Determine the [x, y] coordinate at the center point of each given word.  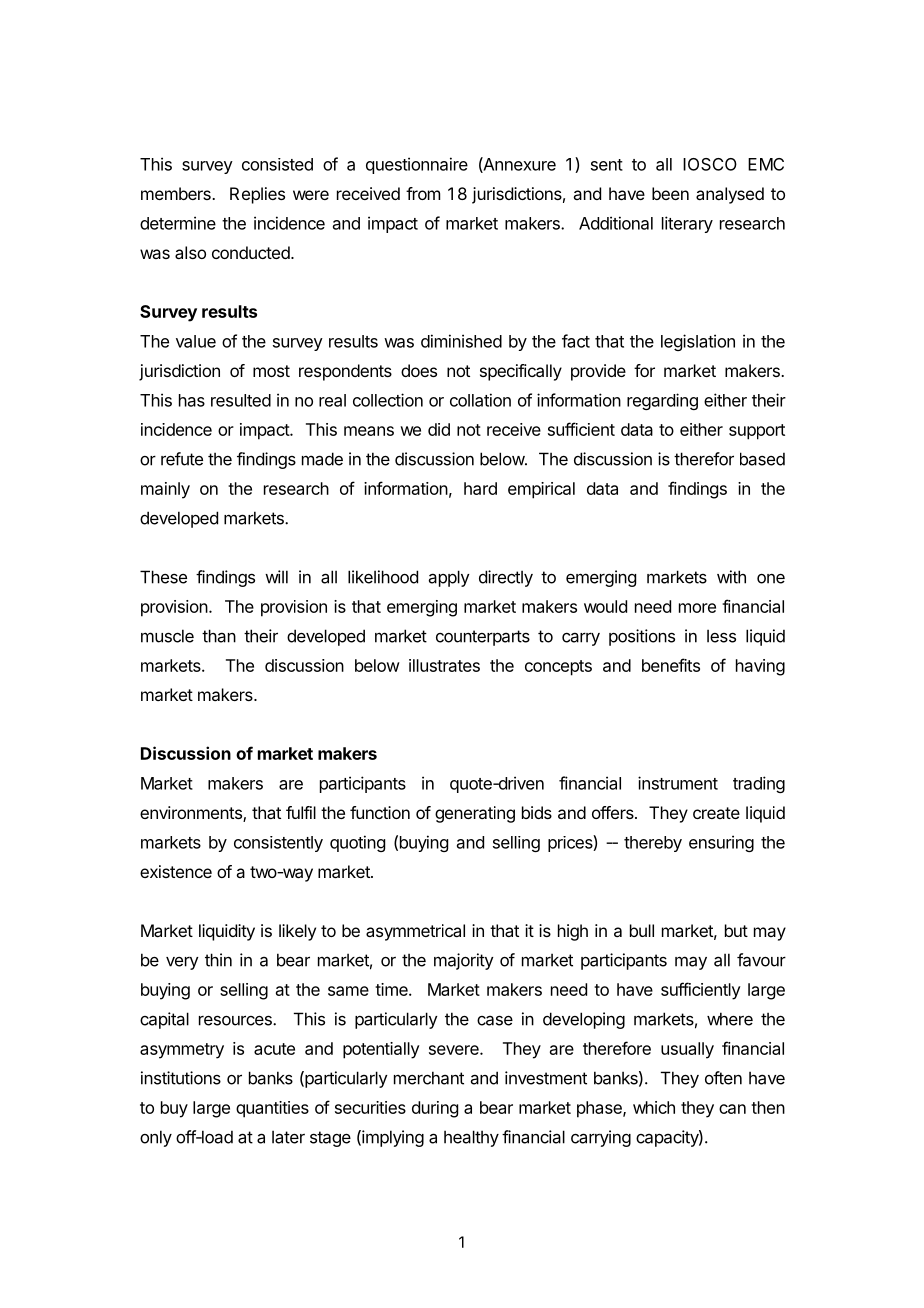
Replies [257, 195]
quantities [272, 1109]
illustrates [444, 665]
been [670, 193]
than [219, 636]
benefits [671, 665]
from [423, 193]
